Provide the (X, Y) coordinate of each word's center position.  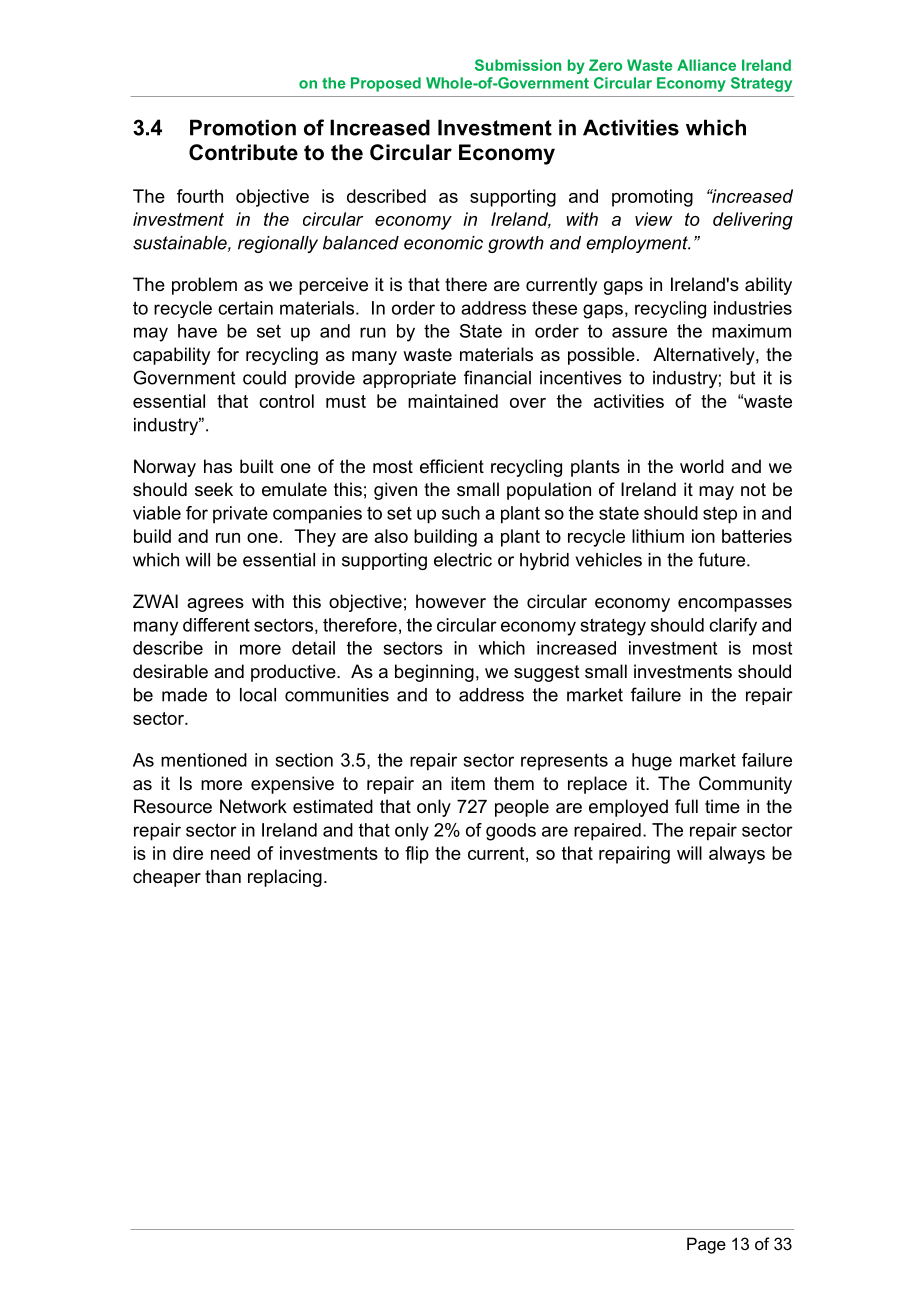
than (223, 876)
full (686, 806)
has (218, 466)
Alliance (706, 65)
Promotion (243, 127)
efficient (452, 466)
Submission (518, 65)
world (702, 466)
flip (417, 855)
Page (706, 1245)
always (737, 855)
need (230, 853)
